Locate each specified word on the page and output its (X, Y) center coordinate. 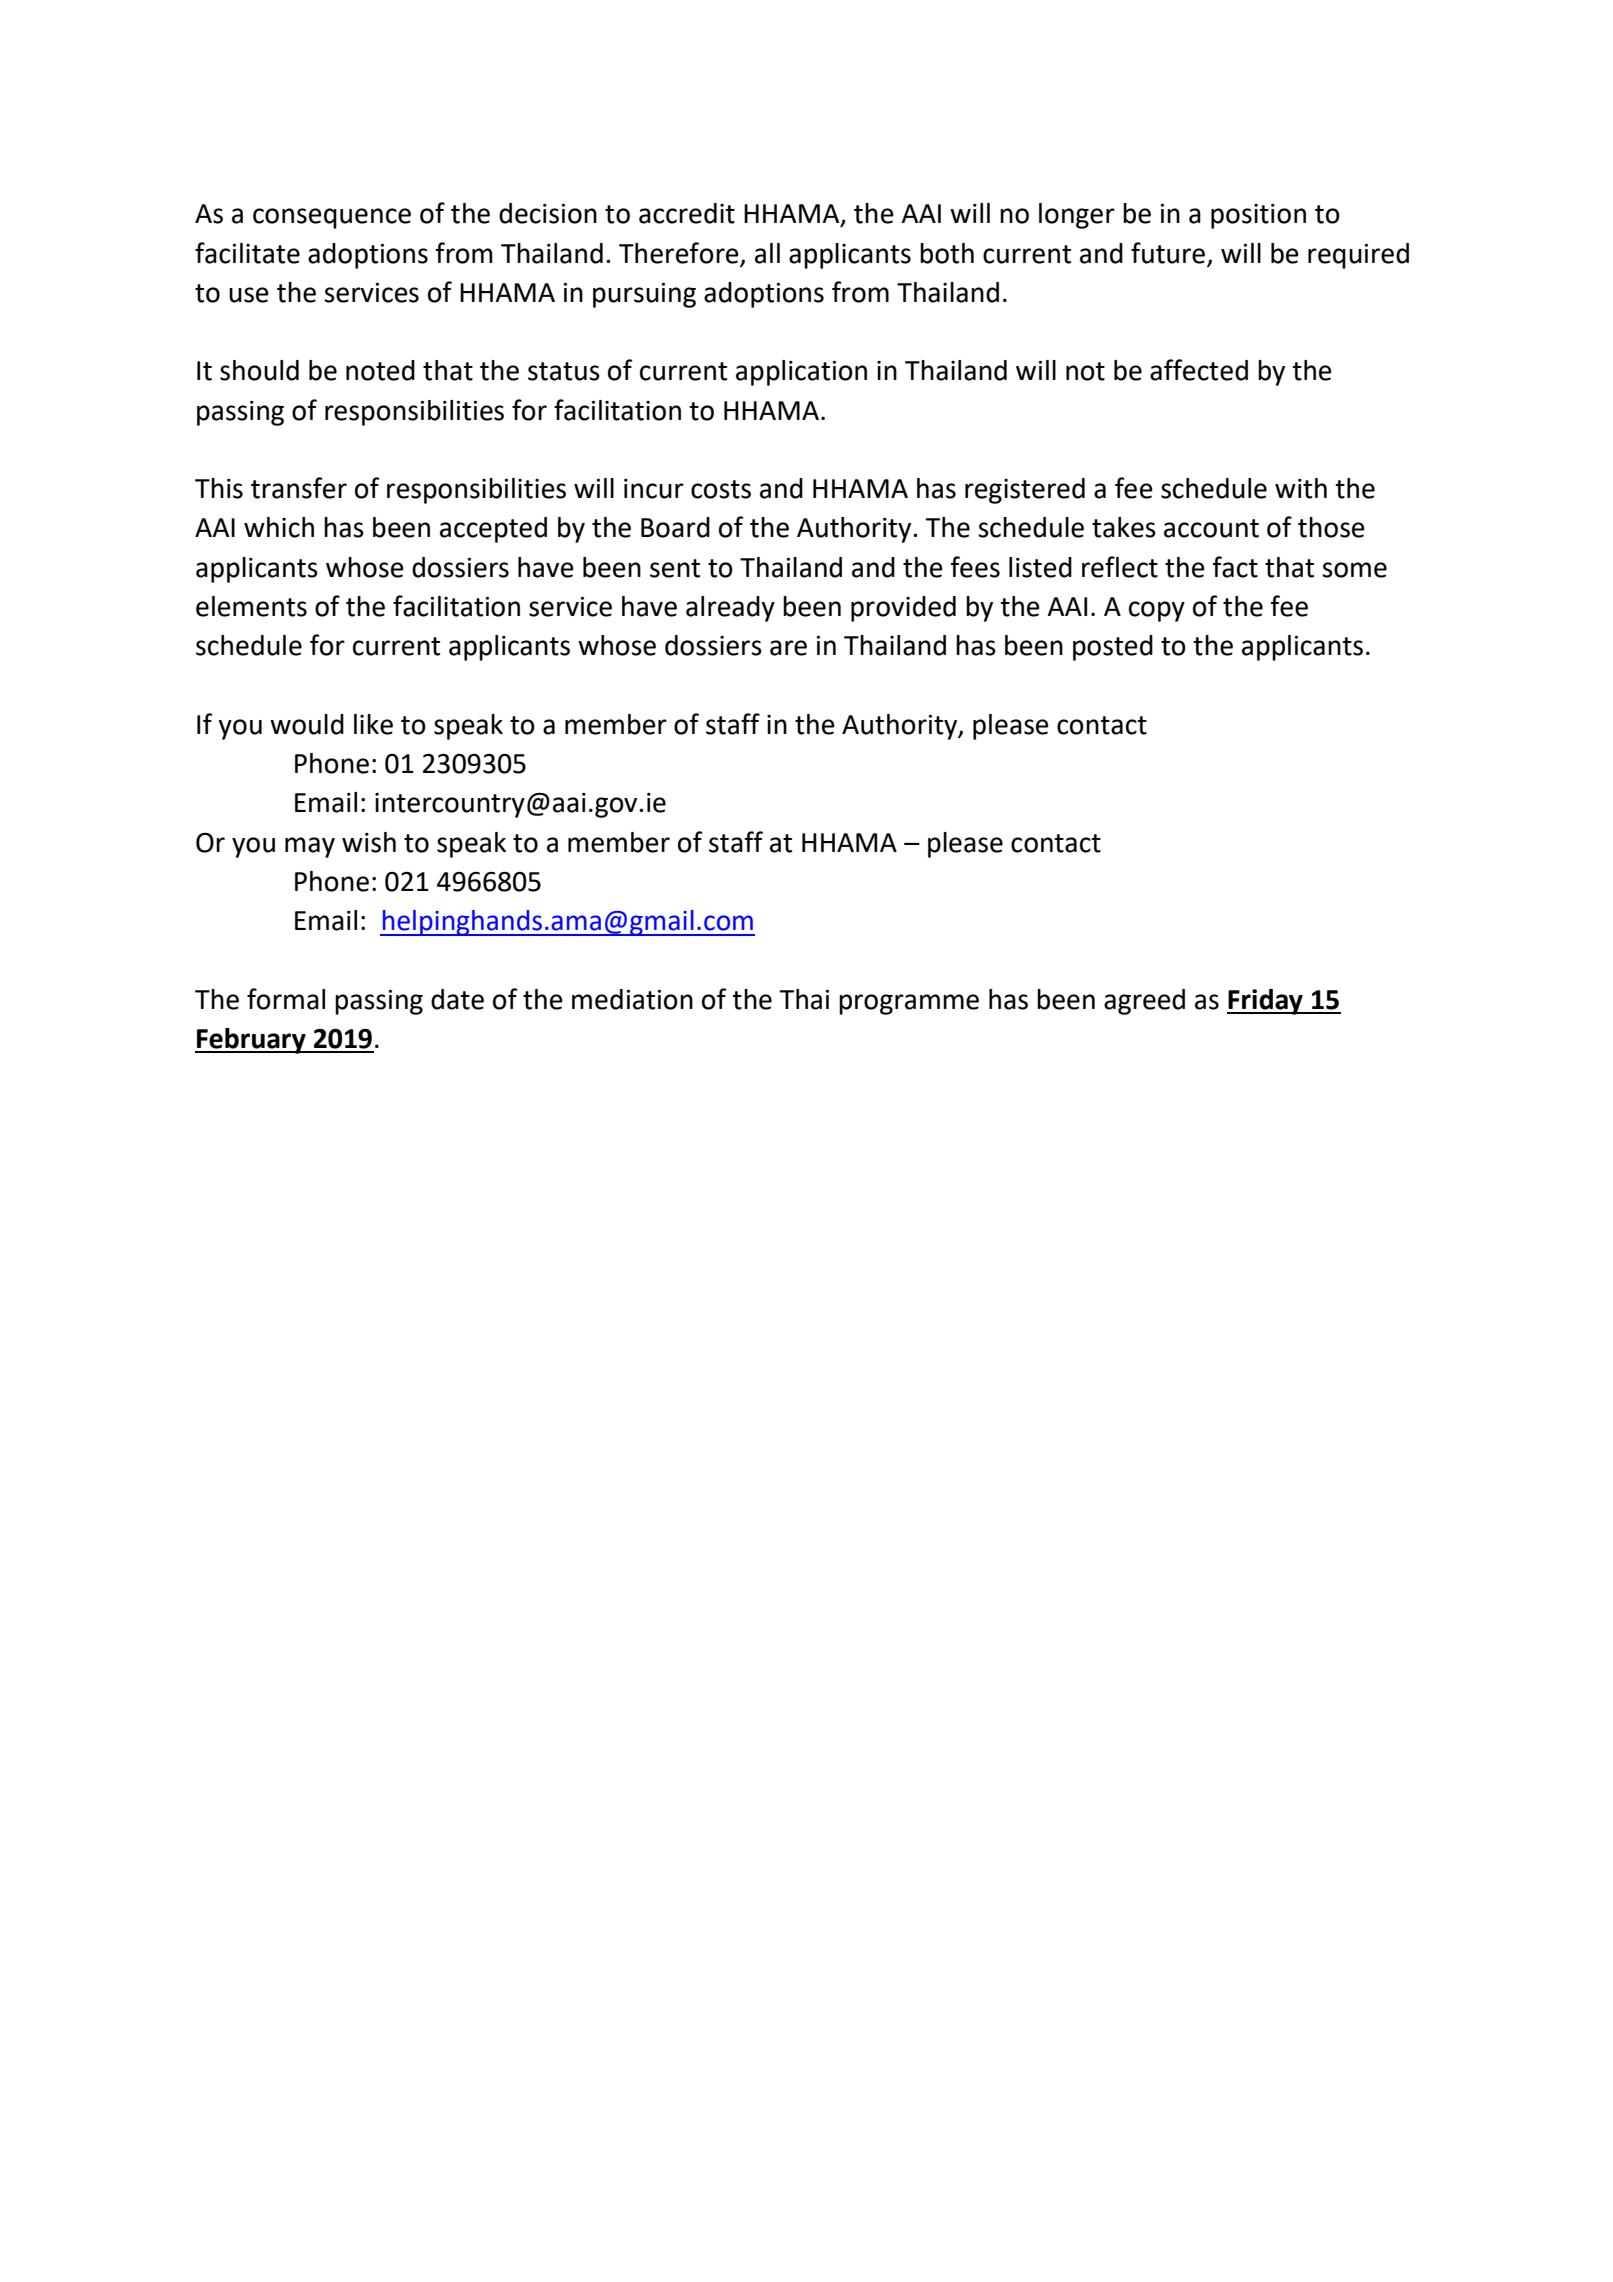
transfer (299, 488)
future (1168, 253)
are (788, 648)
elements (251, 606)
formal (286, 999)
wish (369, 842)
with (1301, 488)
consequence (332, 218)
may (310, 847)
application (801, 373)
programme (909, 1004)
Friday (1266, 1002)
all (767, 253)
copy (1157, 611)
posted (1113, 648)
